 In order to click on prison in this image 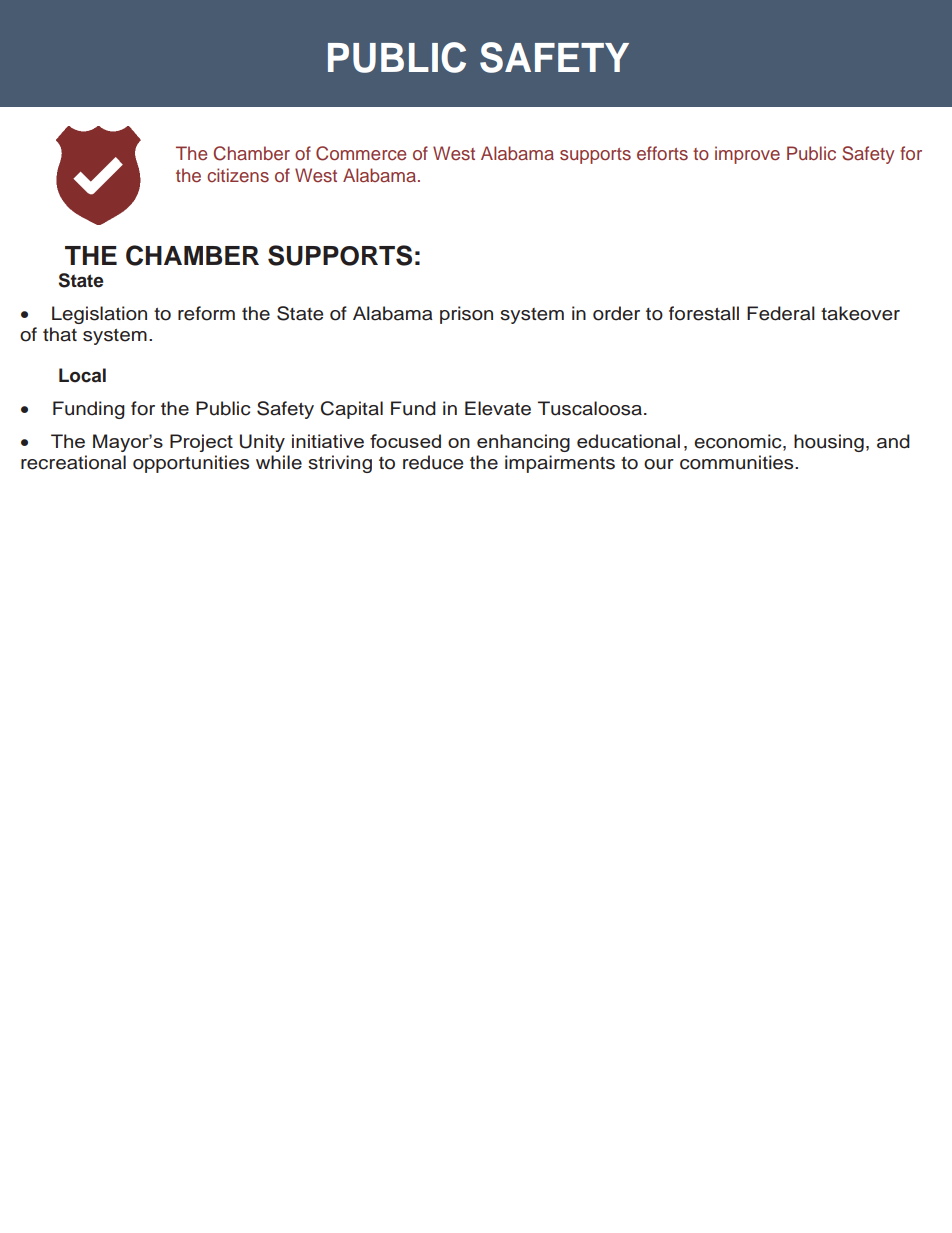, I will do `click(466, 315)`.
